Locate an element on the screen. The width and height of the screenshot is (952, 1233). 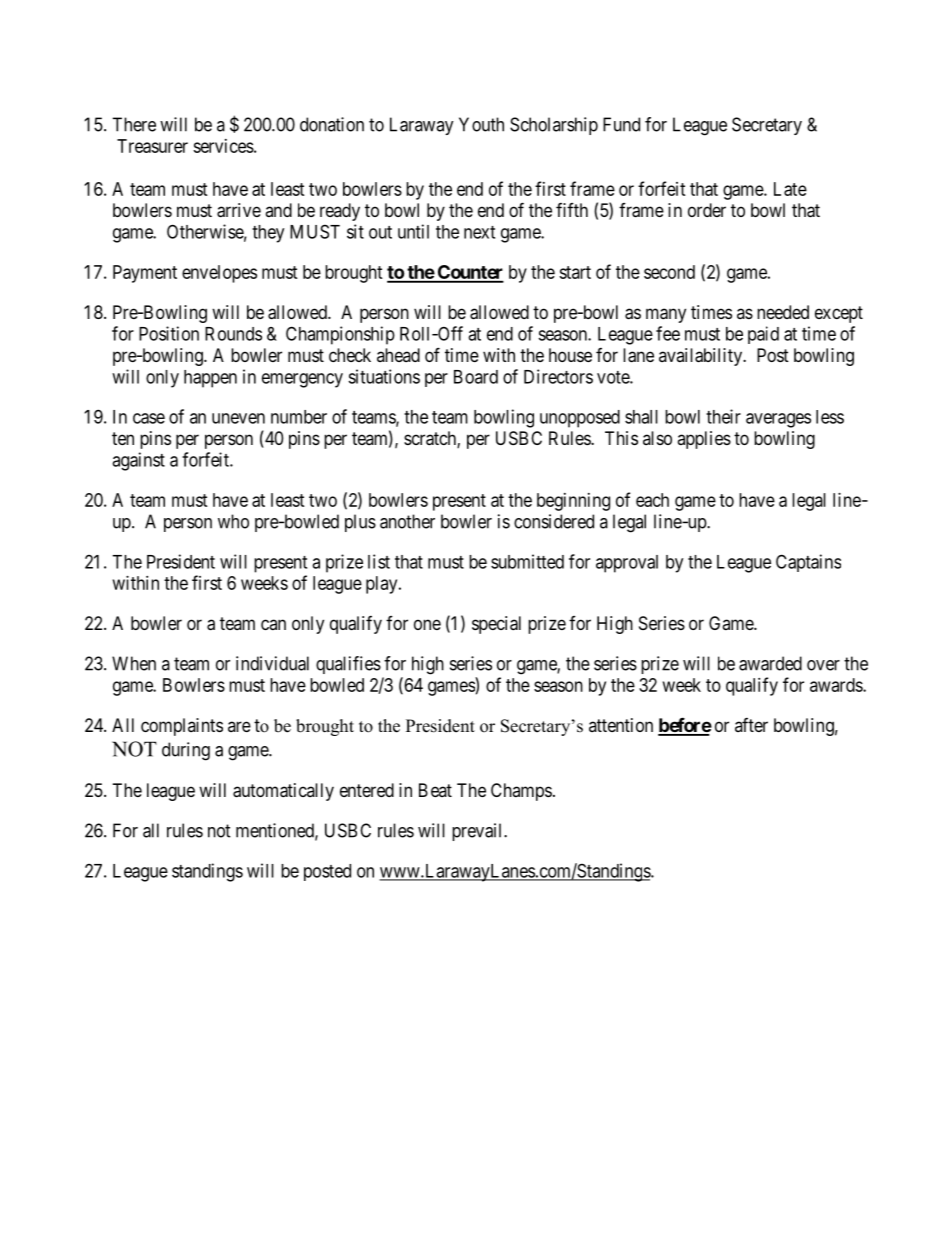
Board is located at coordinates (476, 377).
